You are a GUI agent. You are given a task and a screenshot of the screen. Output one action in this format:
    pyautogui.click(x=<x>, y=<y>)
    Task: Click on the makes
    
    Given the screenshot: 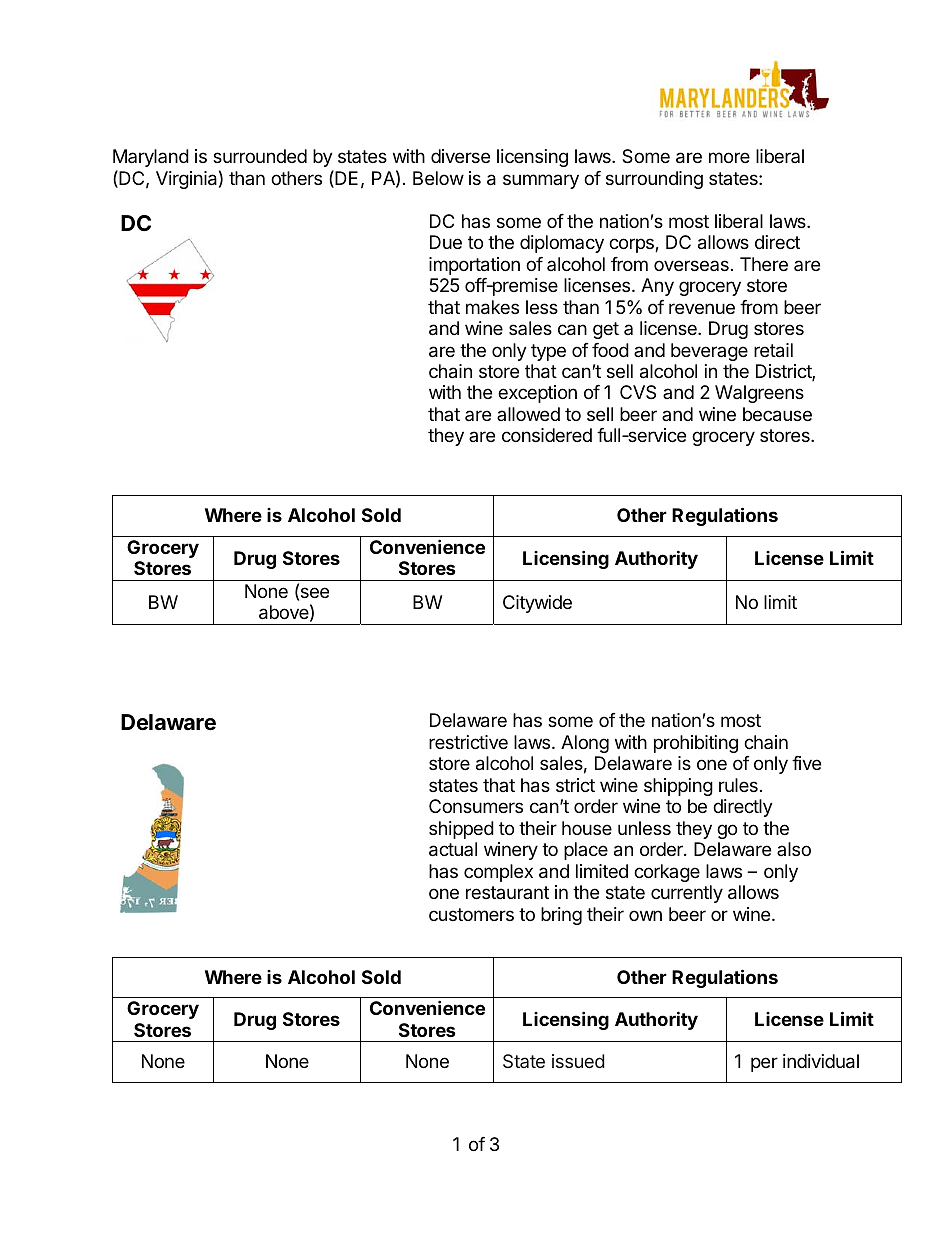 What is the action you would take?
    pyautogui.click(x=492, y=307)
